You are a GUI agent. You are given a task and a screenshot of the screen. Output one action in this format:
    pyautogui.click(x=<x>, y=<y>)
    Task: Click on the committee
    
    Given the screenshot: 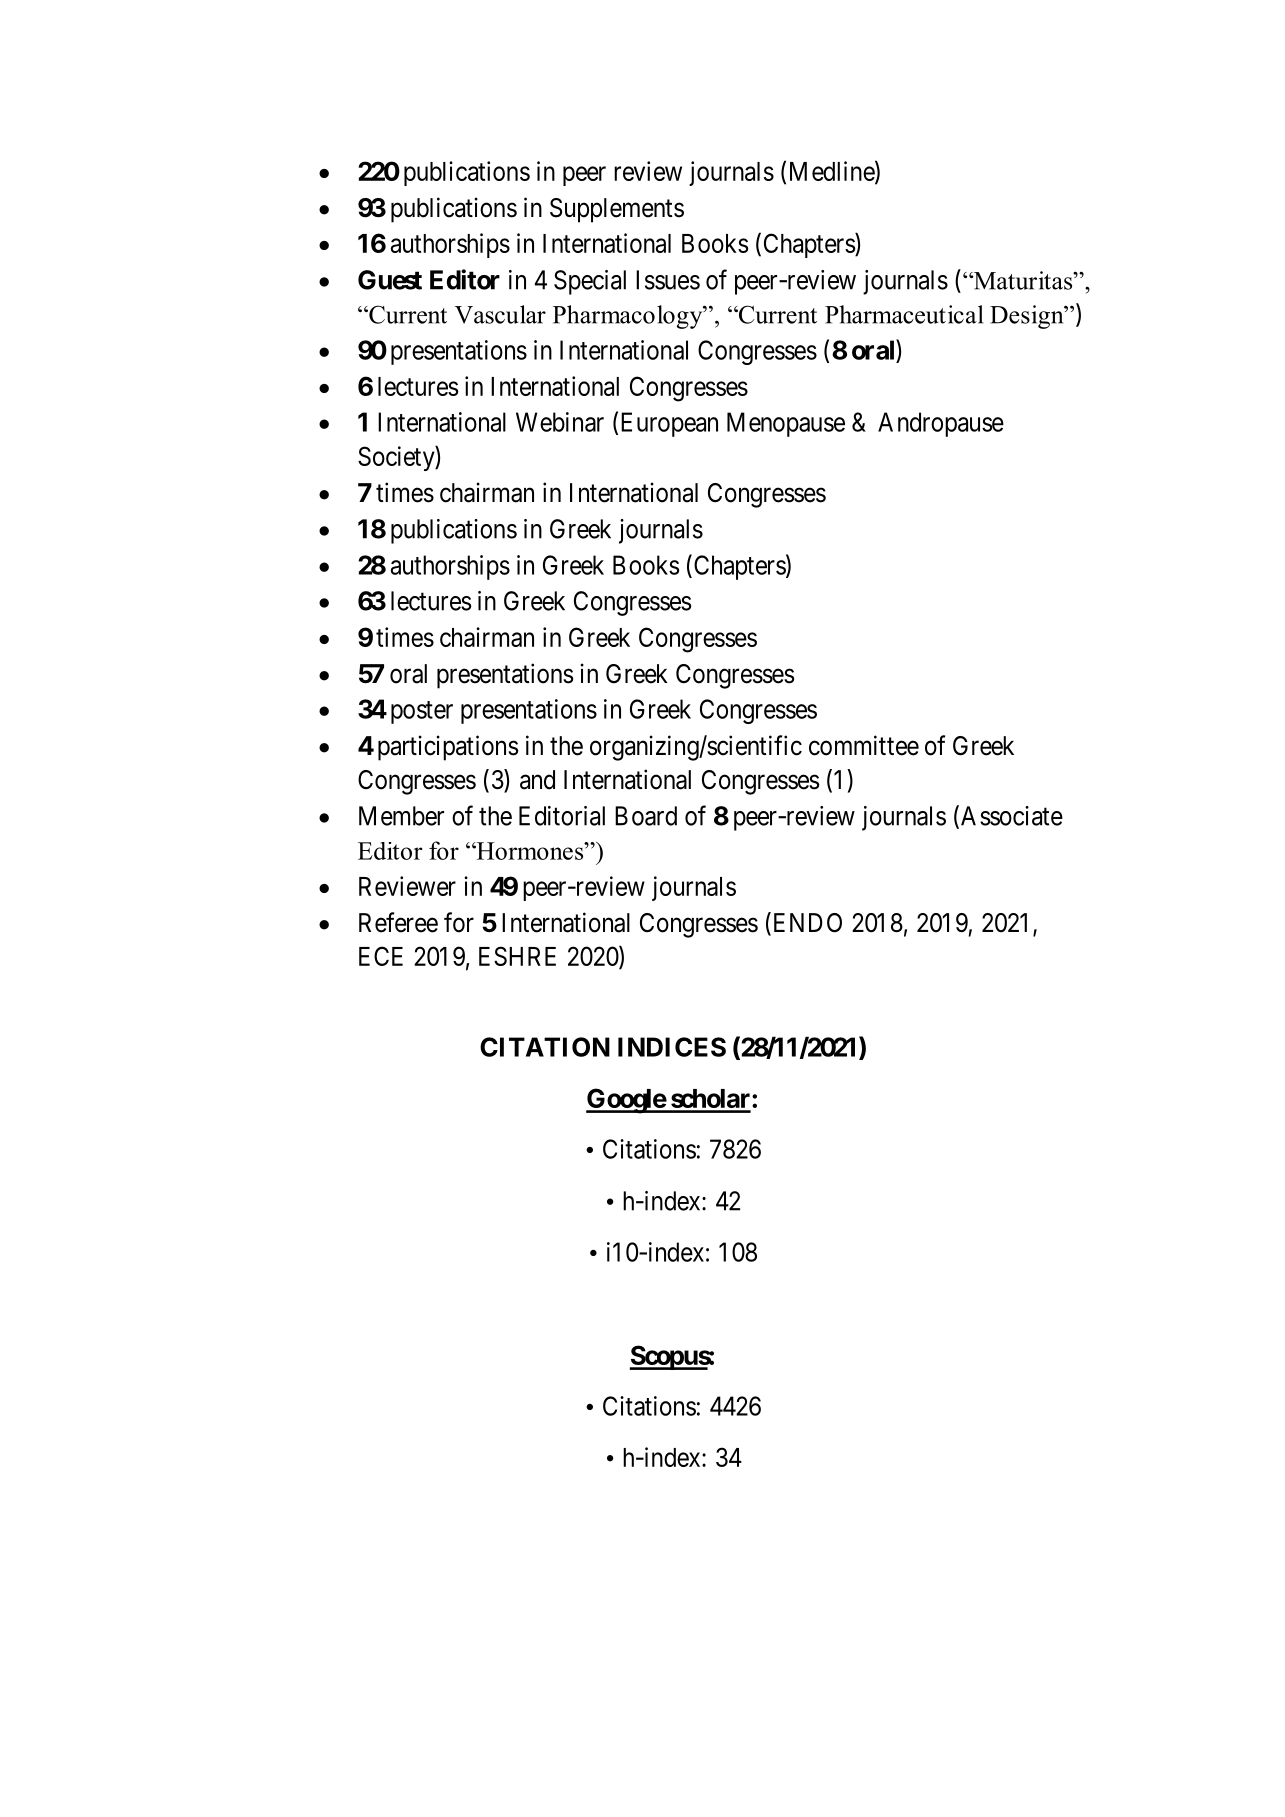 What is the action you would take?
    pyautogui.click(x=864, y=745)
